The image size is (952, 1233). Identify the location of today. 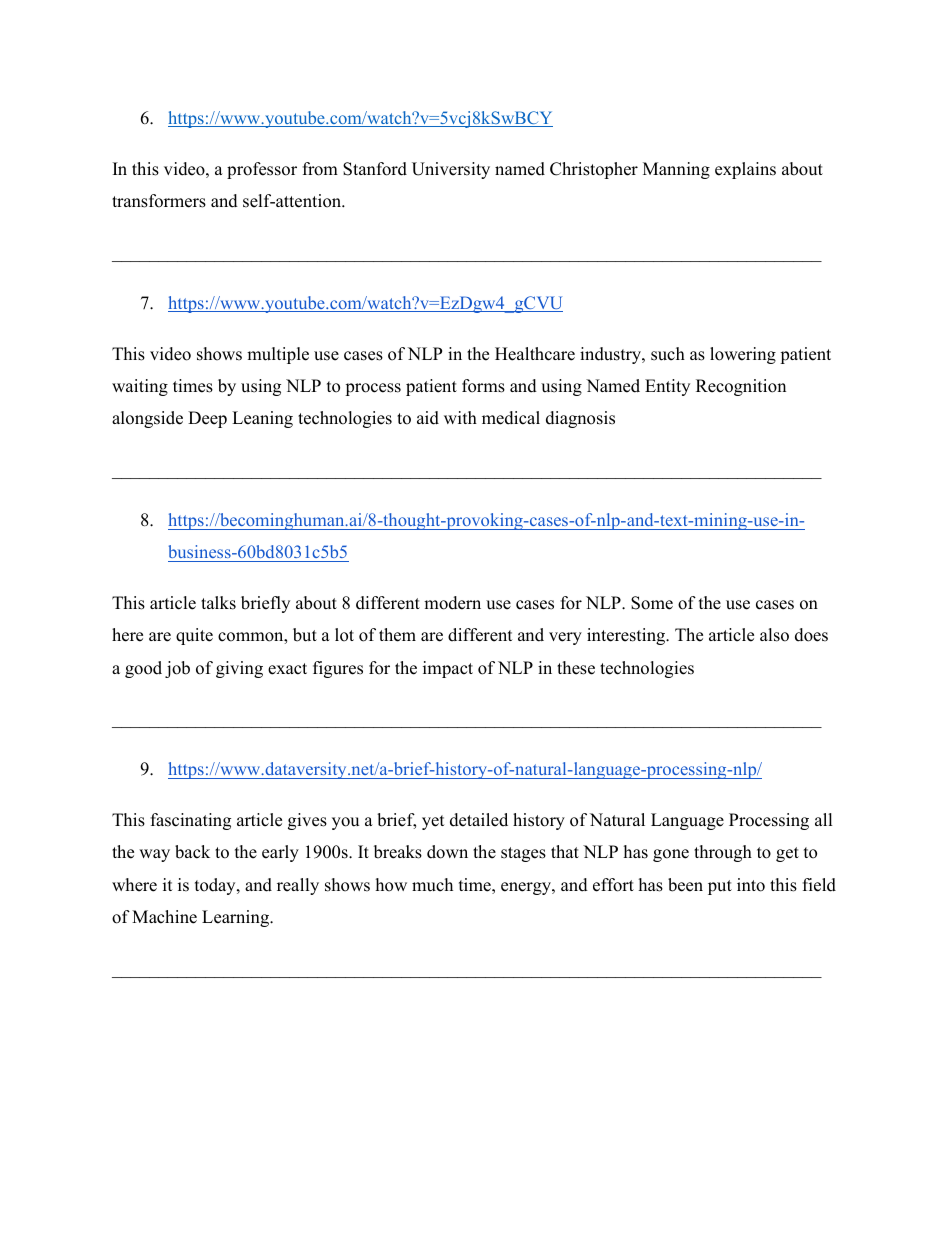
(216, 886).
